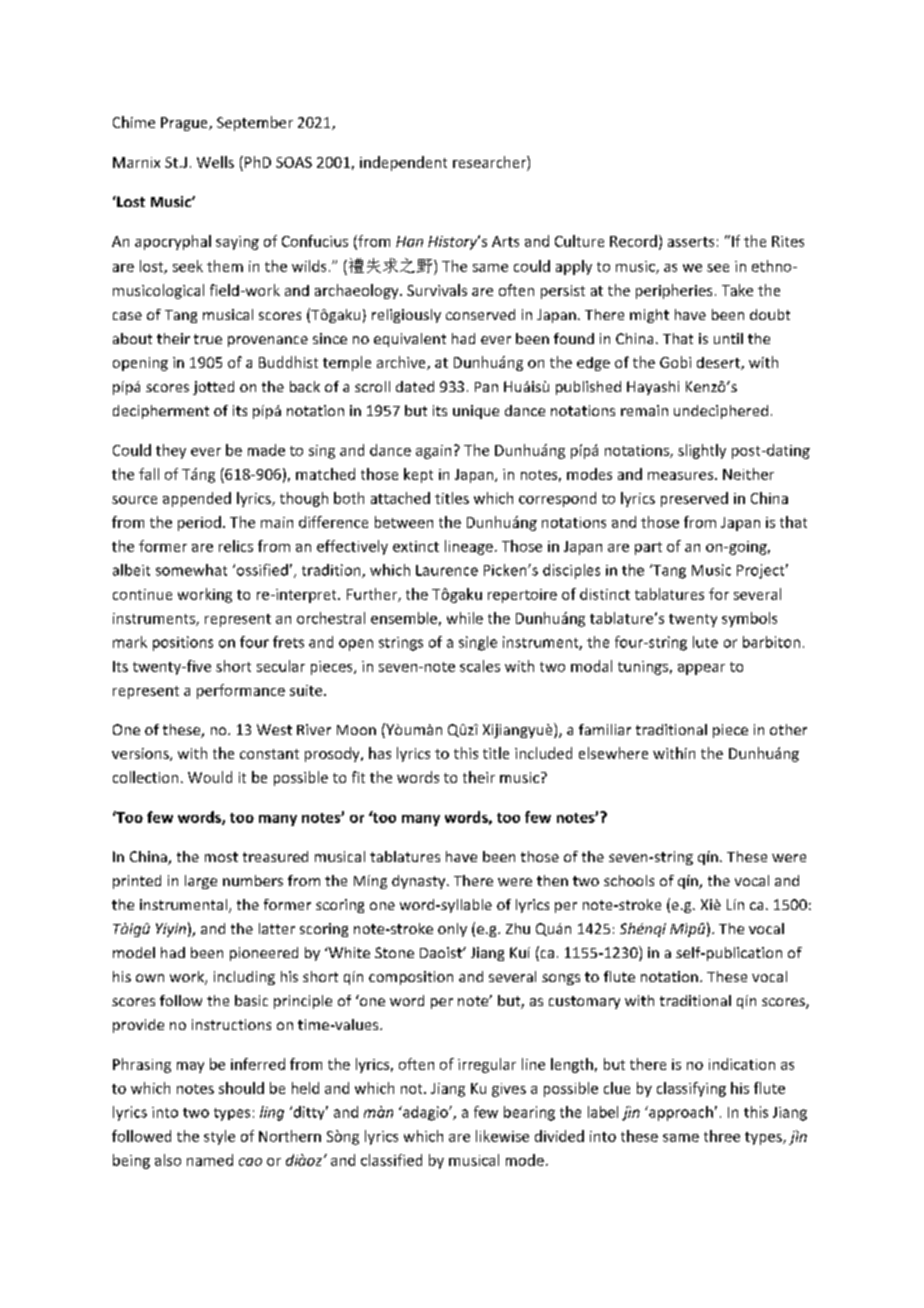  I want to click on adagio, so click(425, 1113).
